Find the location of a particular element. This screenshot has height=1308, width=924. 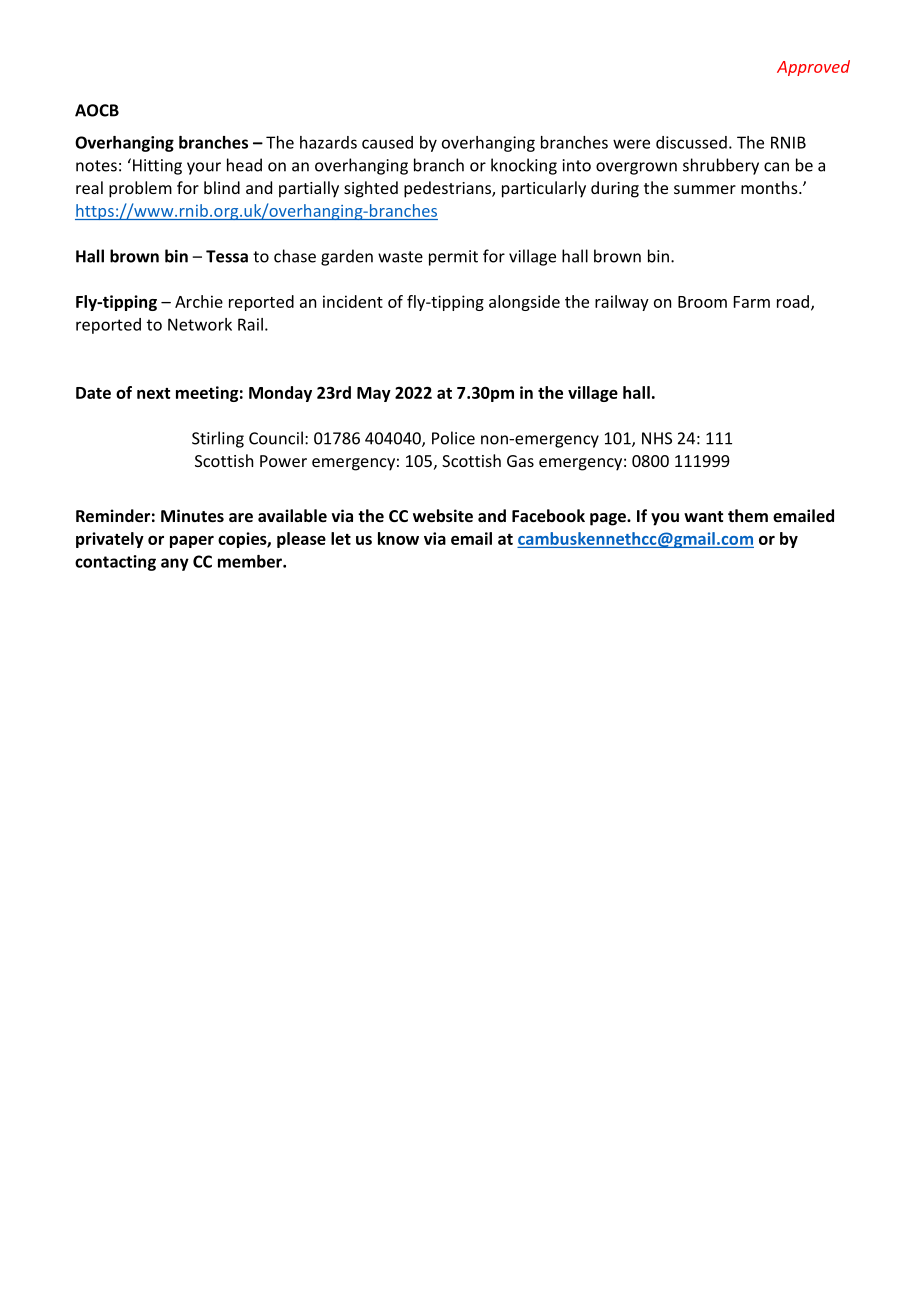

paper is located at coordinates (192, 542).
